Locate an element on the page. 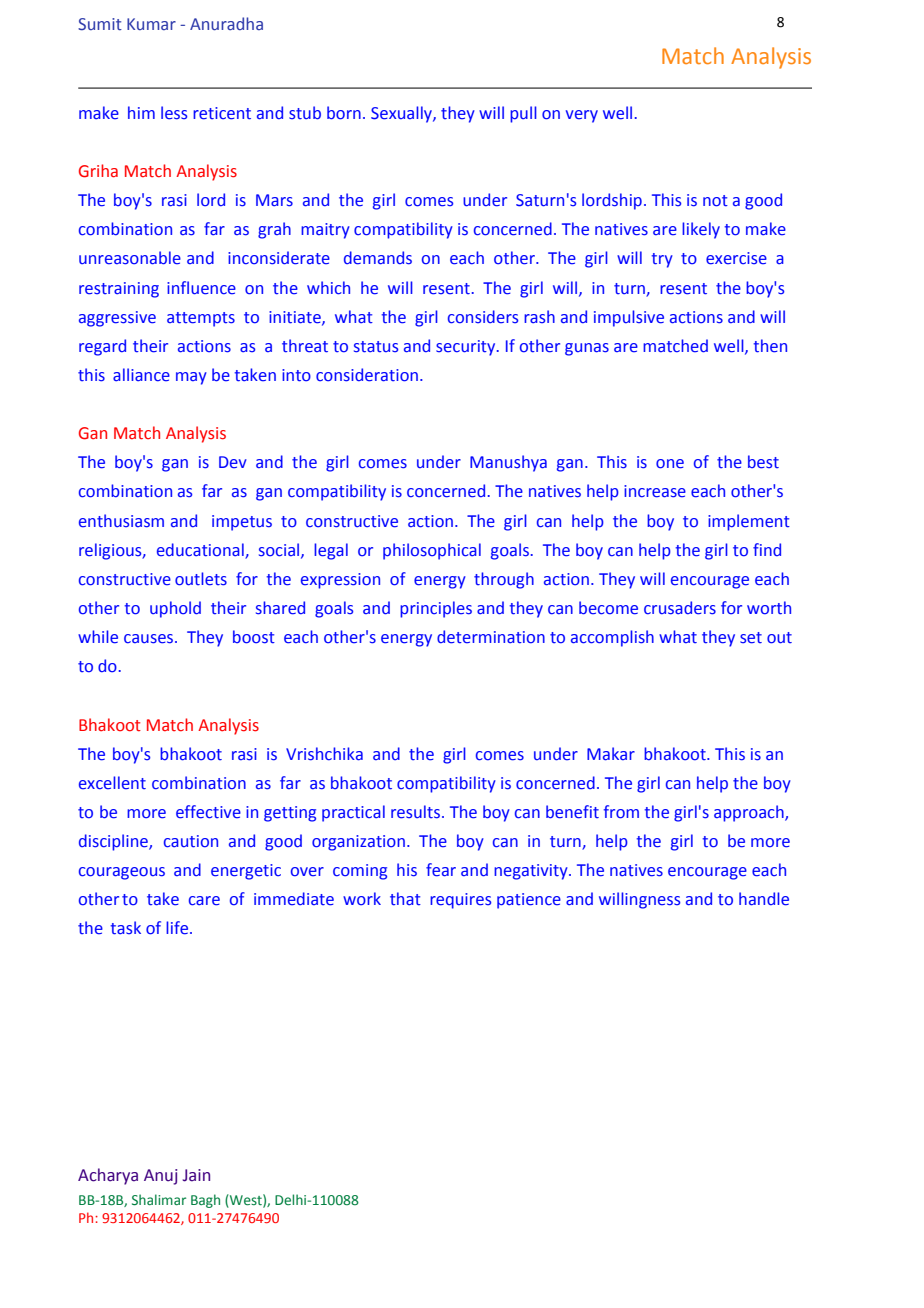  Jain is located at coordinates (196, 1175).
